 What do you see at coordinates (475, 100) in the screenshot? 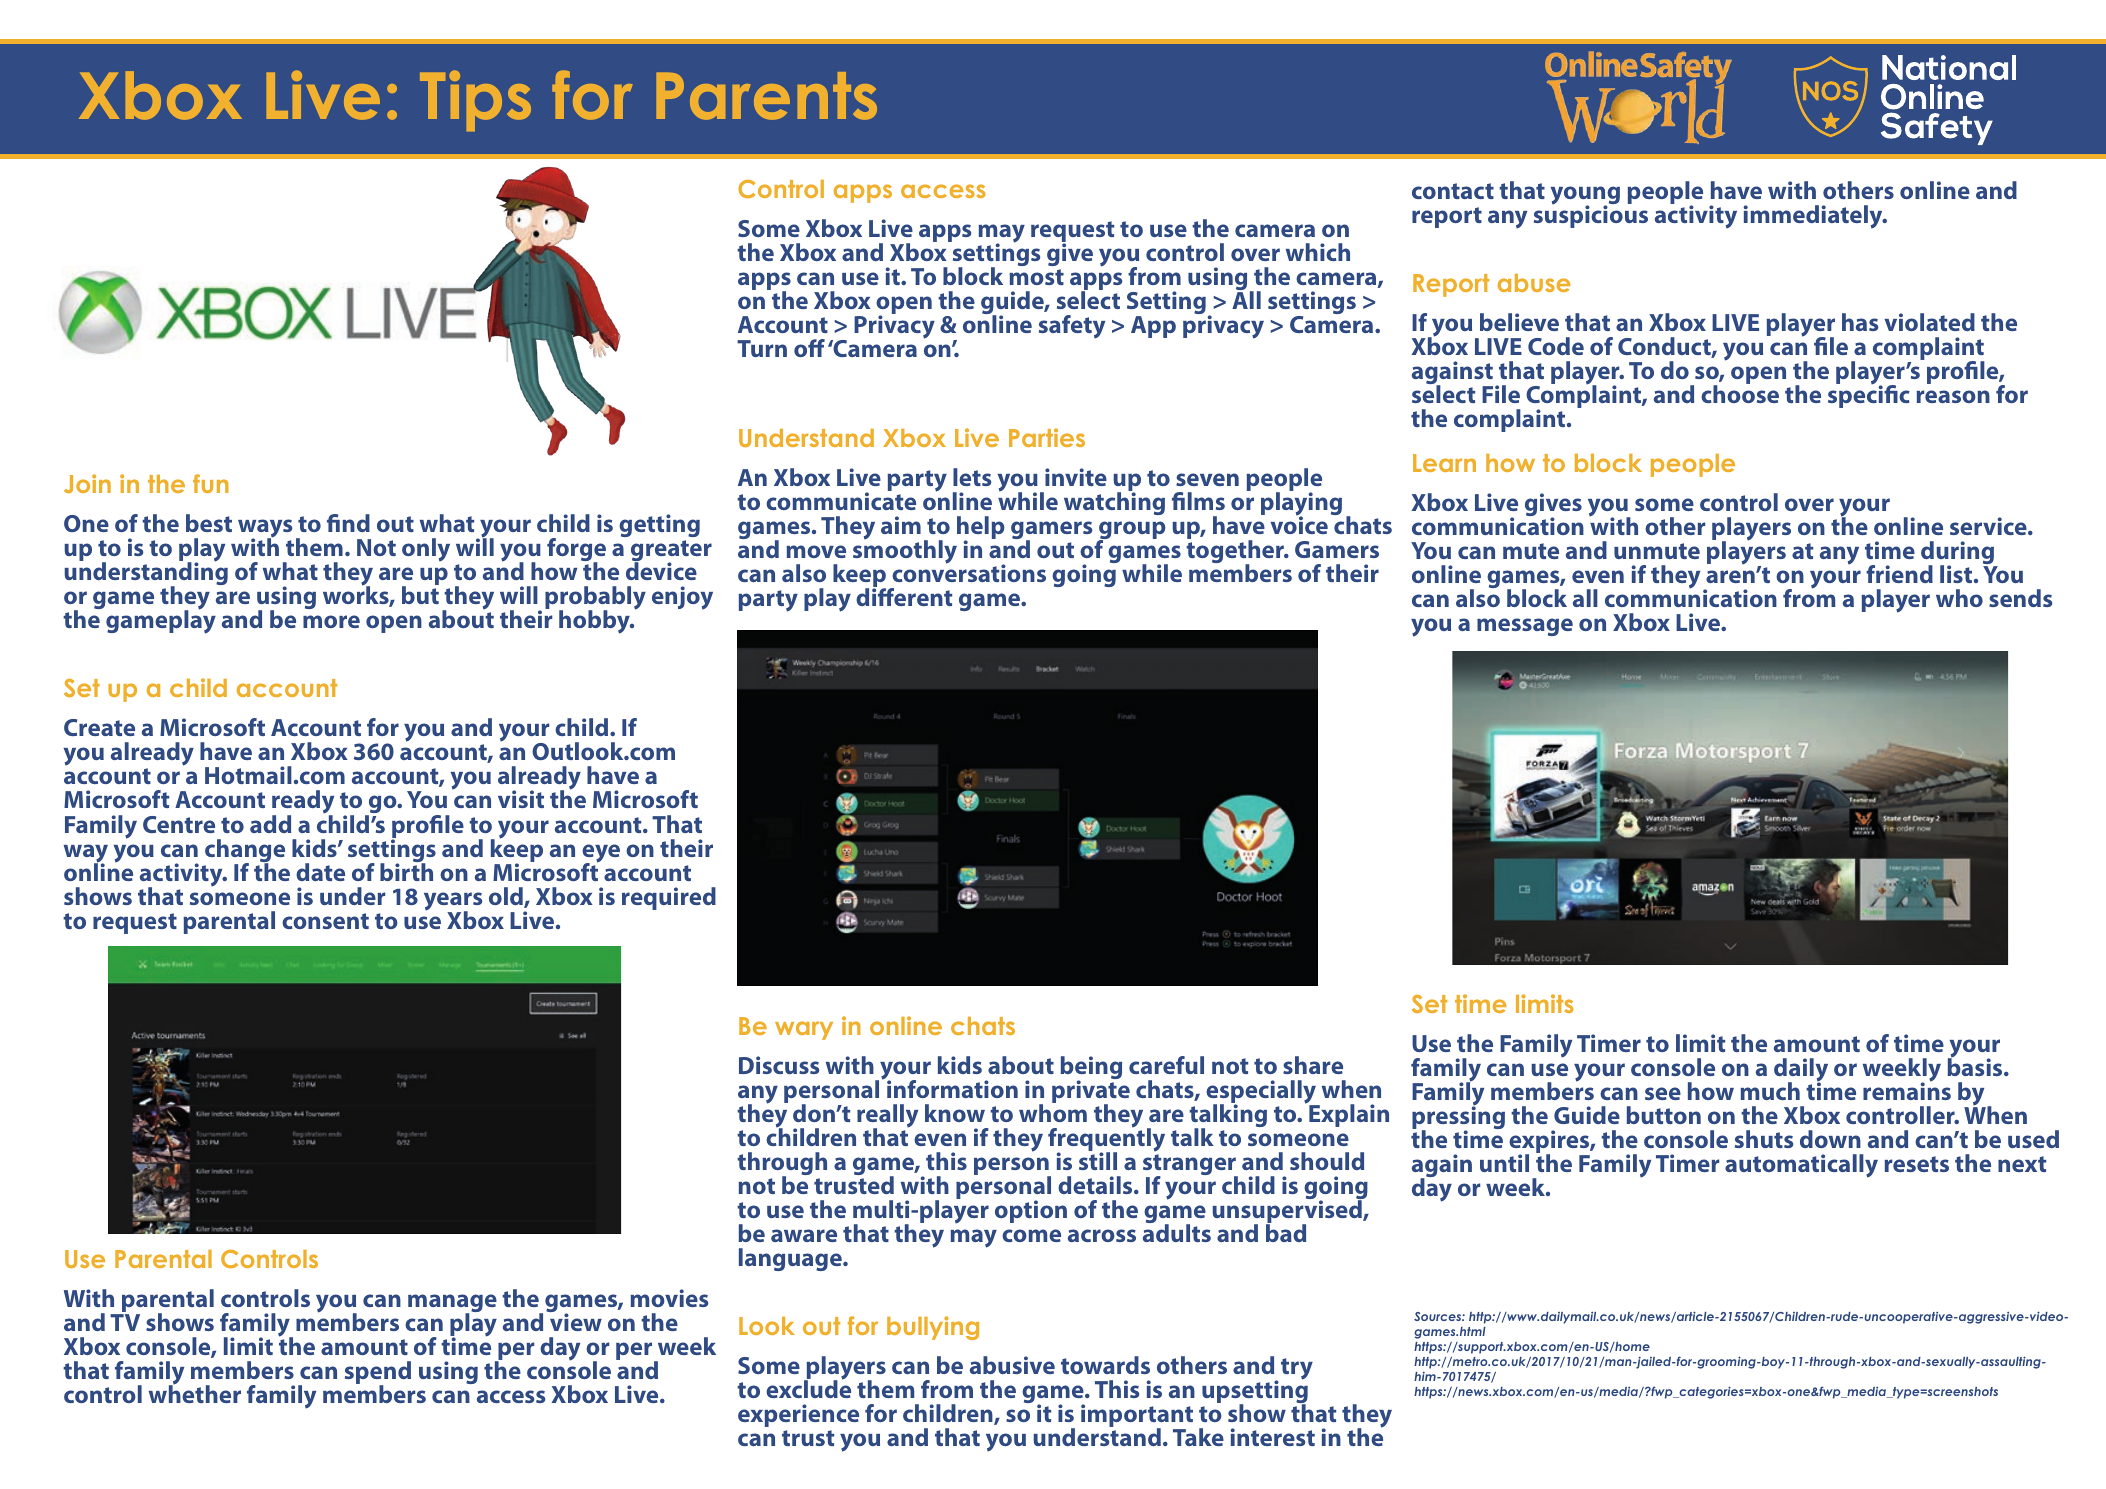
I see `Tips` at bounding box center [475, 100].
